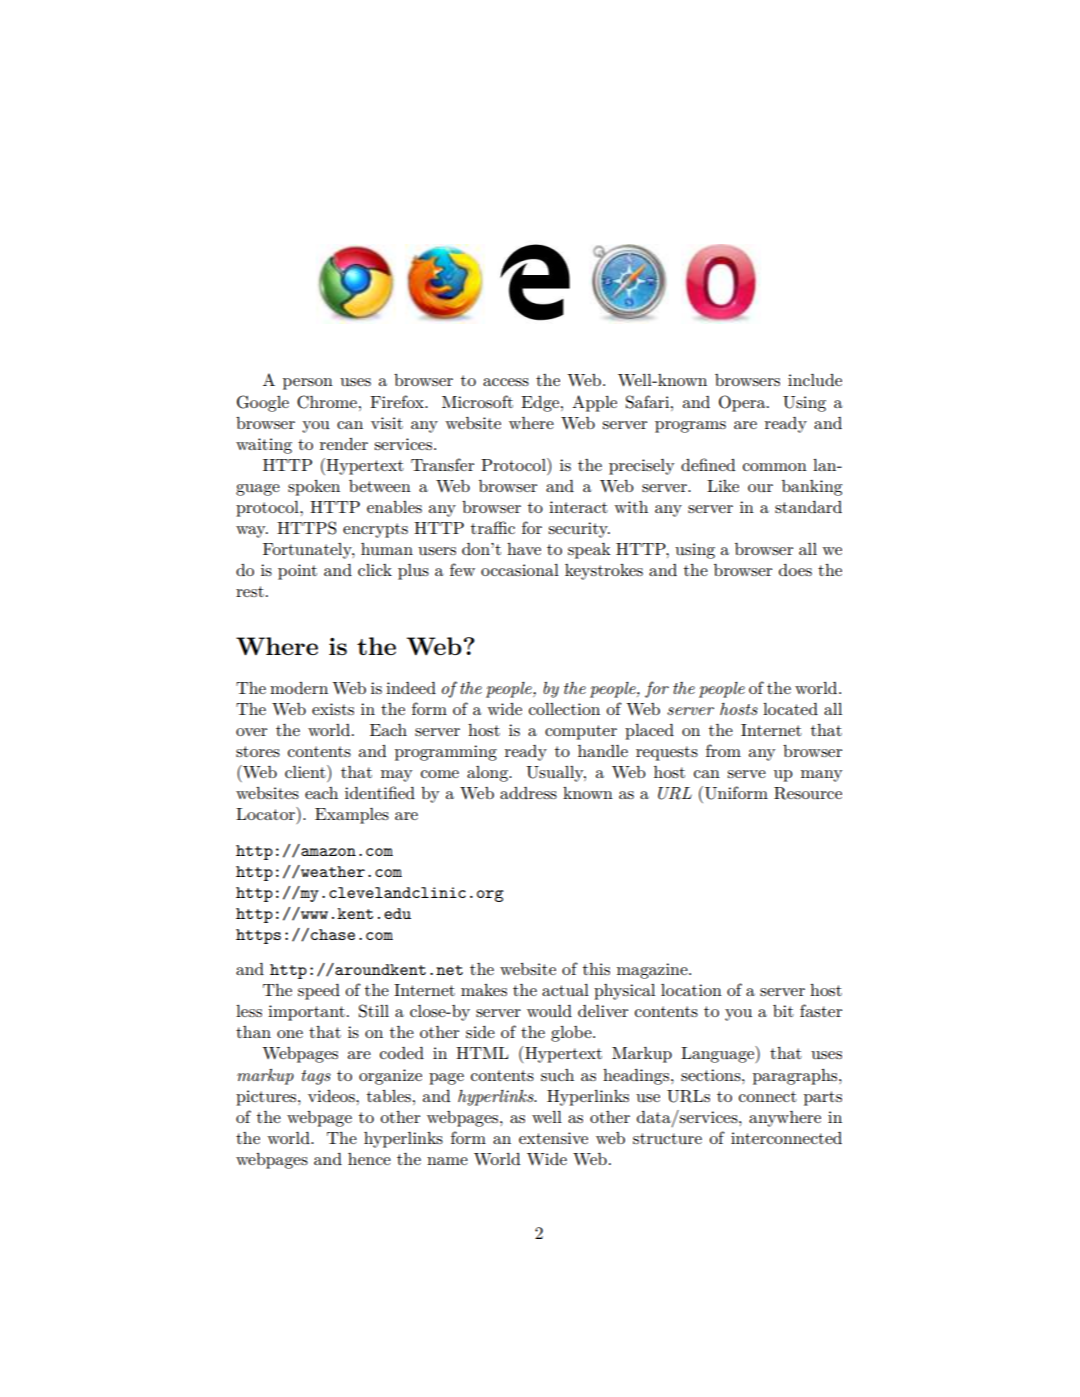  I want to click on Chrome, so click(327, 402).
